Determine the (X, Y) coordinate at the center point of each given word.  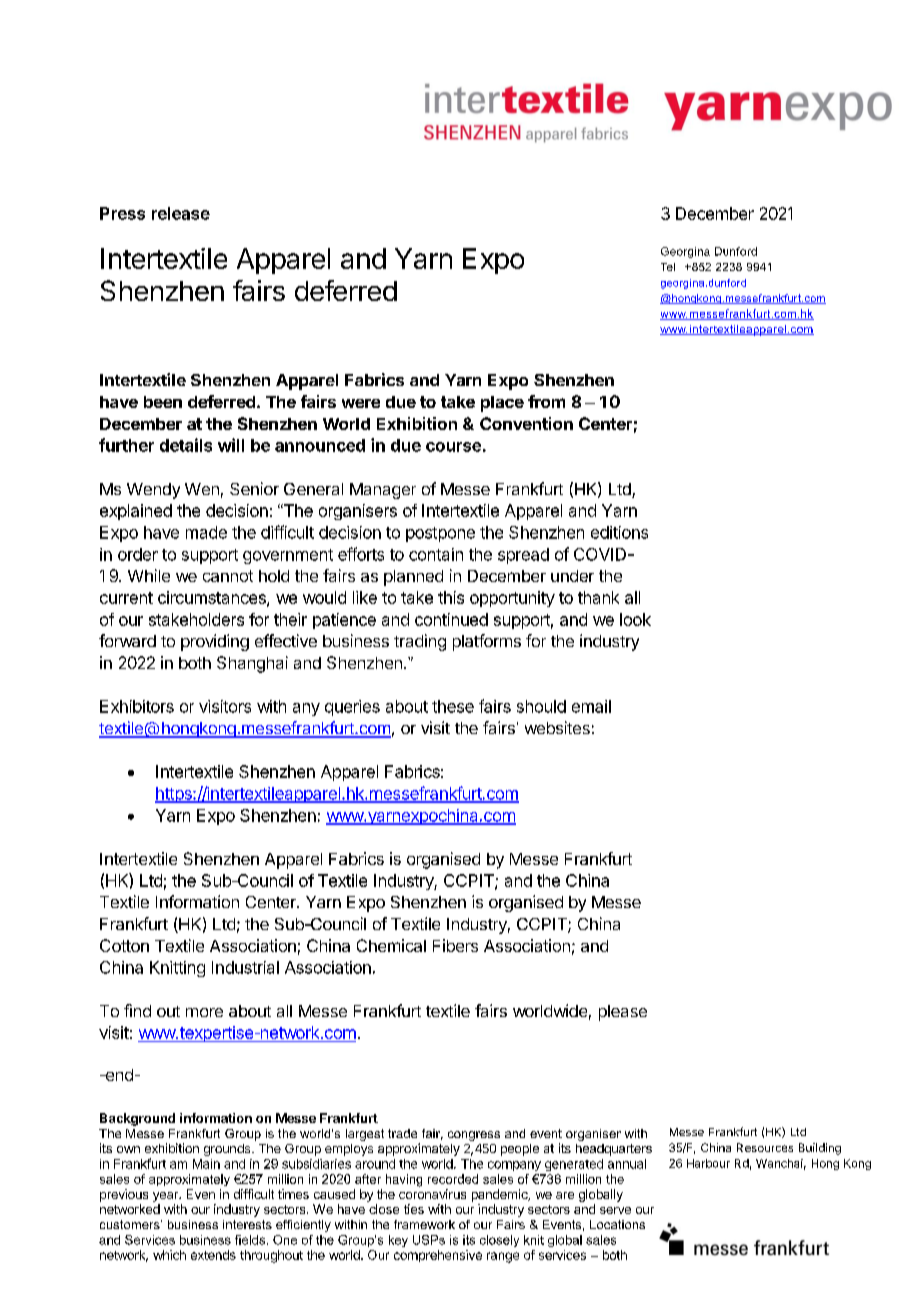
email (591, 706)
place (502, 404)
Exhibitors (137, 706)
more (204, 1012)
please (623, 1013)
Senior (254, 488)
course (453, 447)
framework (424, 1224)
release (181, 213)
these (453, 706)
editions (619, 532)
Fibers (455, 945)
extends (213, 1255)
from (546, 401)
